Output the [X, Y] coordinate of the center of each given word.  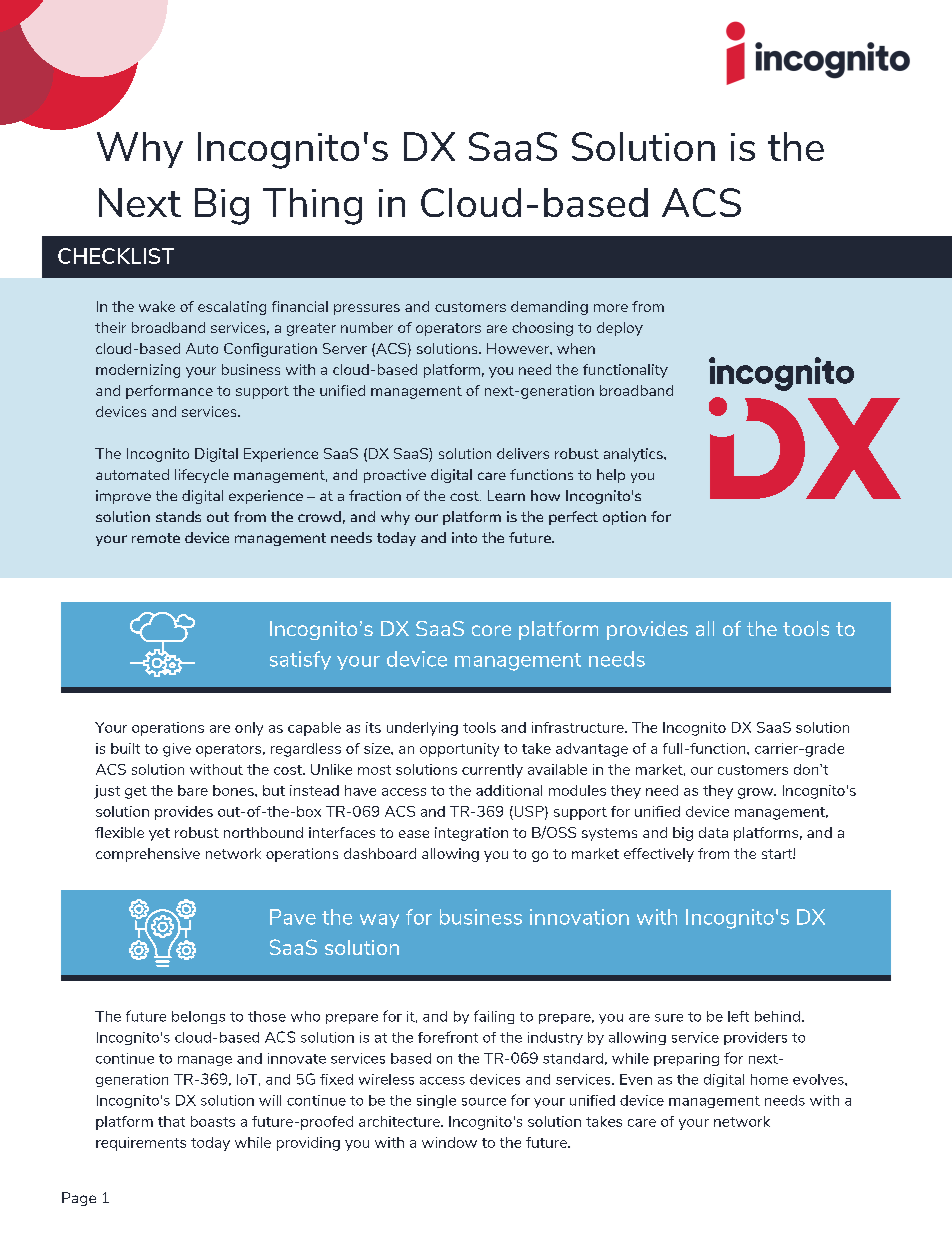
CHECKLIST [116, 256]
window [449, 1142]
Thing [312, 206]
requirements [141, 1144]
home [769, 1079]
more [611, 308]
